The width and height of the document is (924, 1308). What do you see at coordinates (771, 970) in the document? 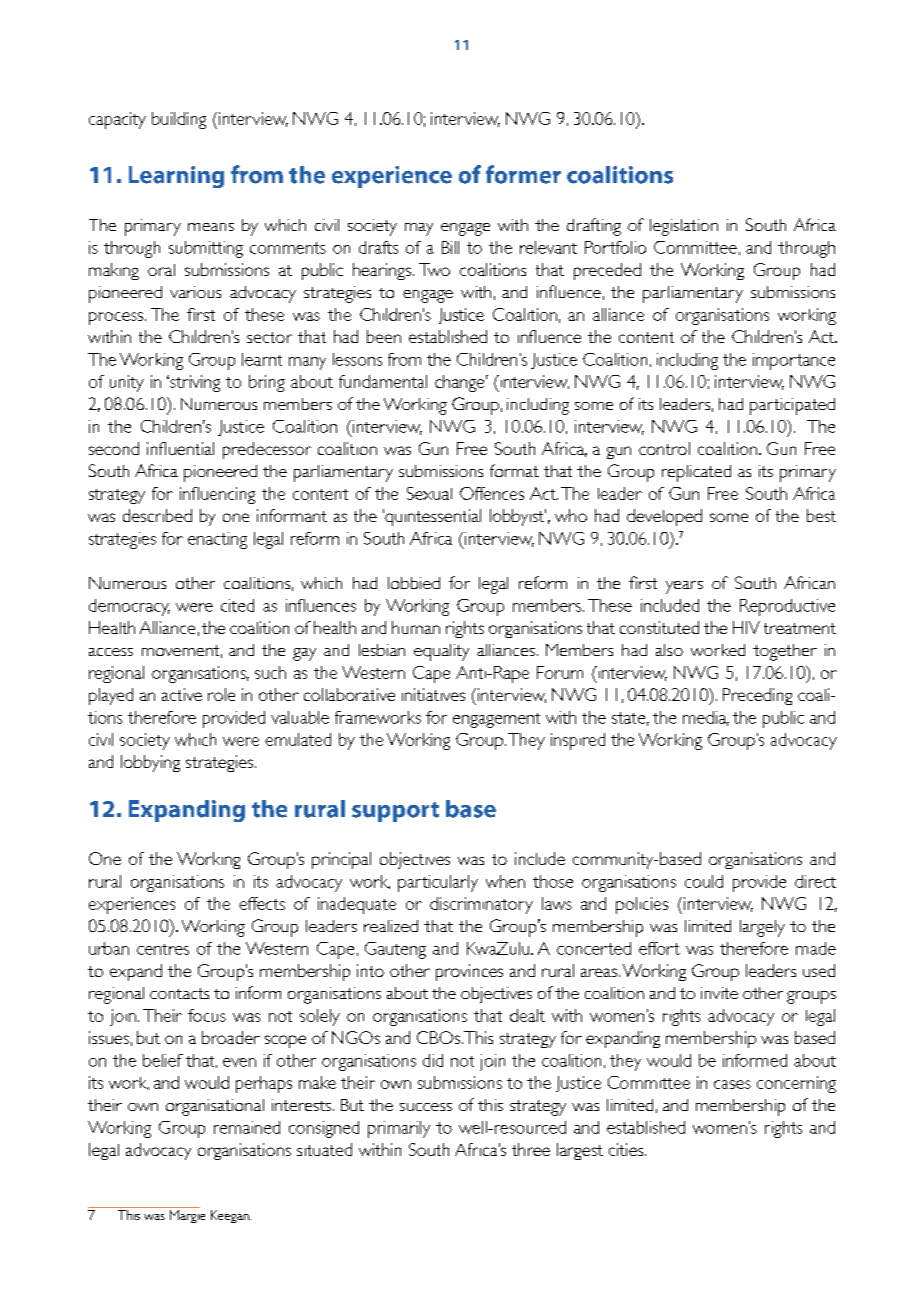
I see `leaders` at bounding box center [771, 970].
